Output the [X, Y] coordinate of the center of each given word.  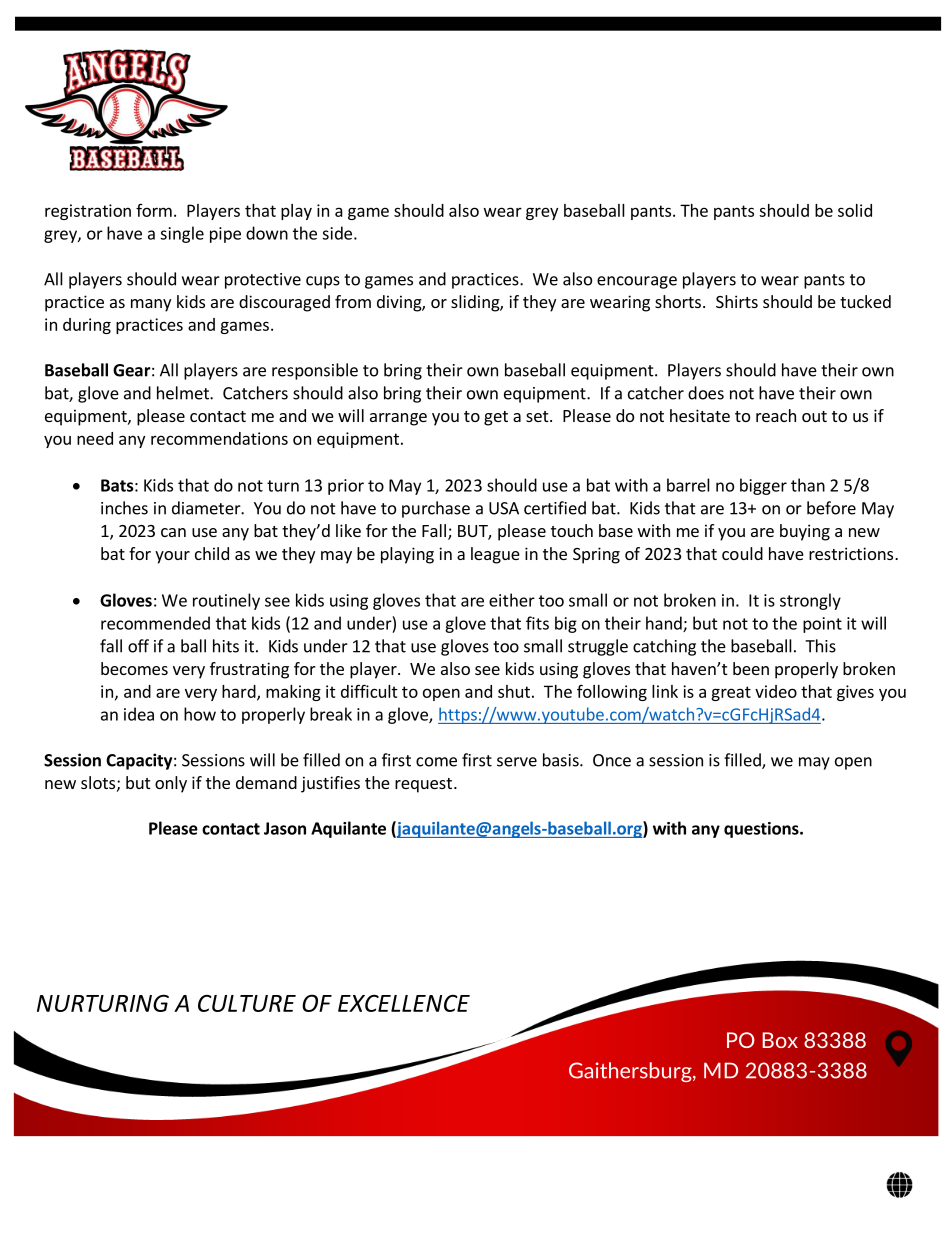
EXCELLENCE [404, 1003]
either [512, 600]
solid [855, 210]
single [182, 234]
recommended [155, 623]
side [337, 233]
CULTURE [247, 1003]
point [822, 625]
